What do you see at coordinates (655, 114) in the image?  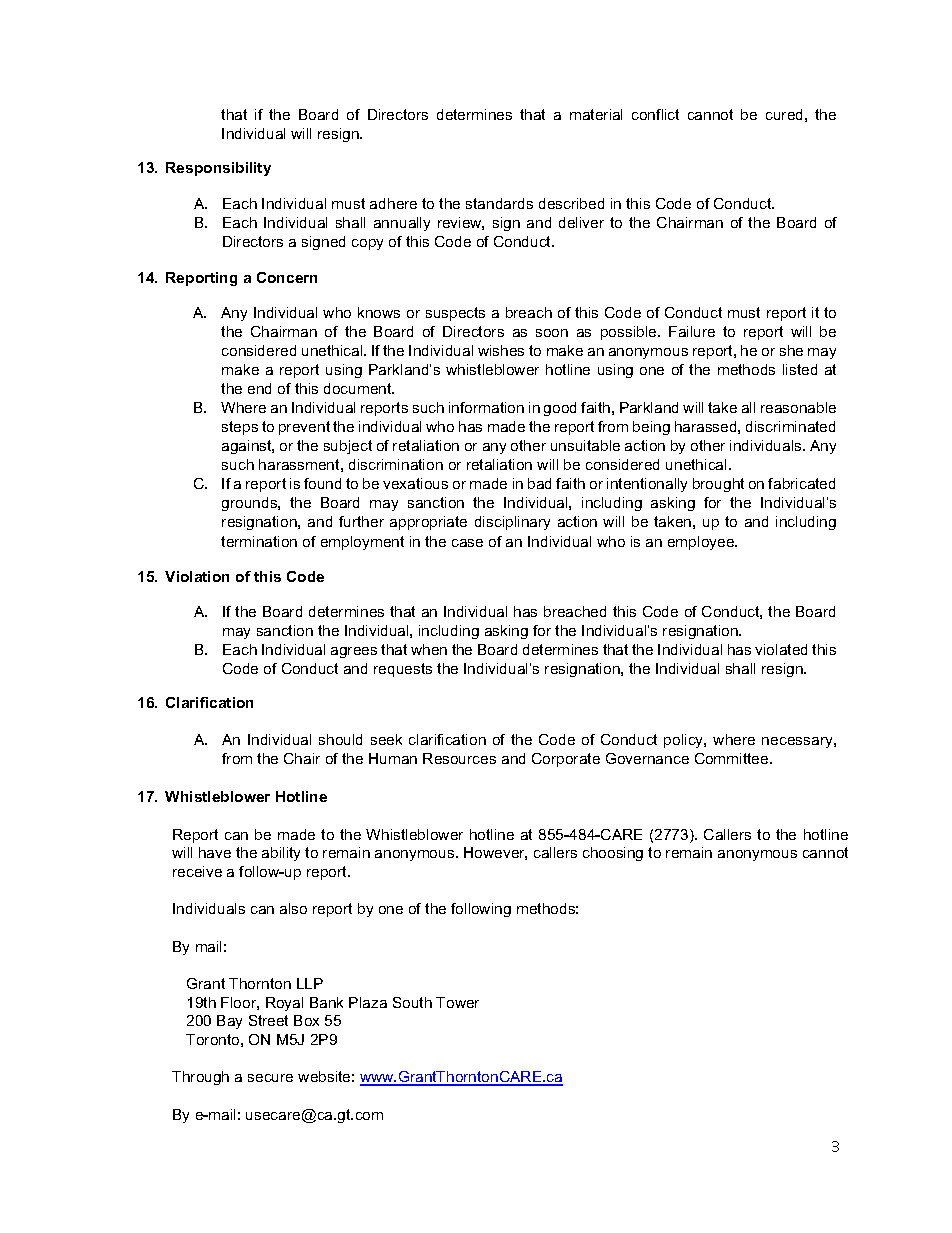 I see `conflict` at bounding box center [655, 114].
